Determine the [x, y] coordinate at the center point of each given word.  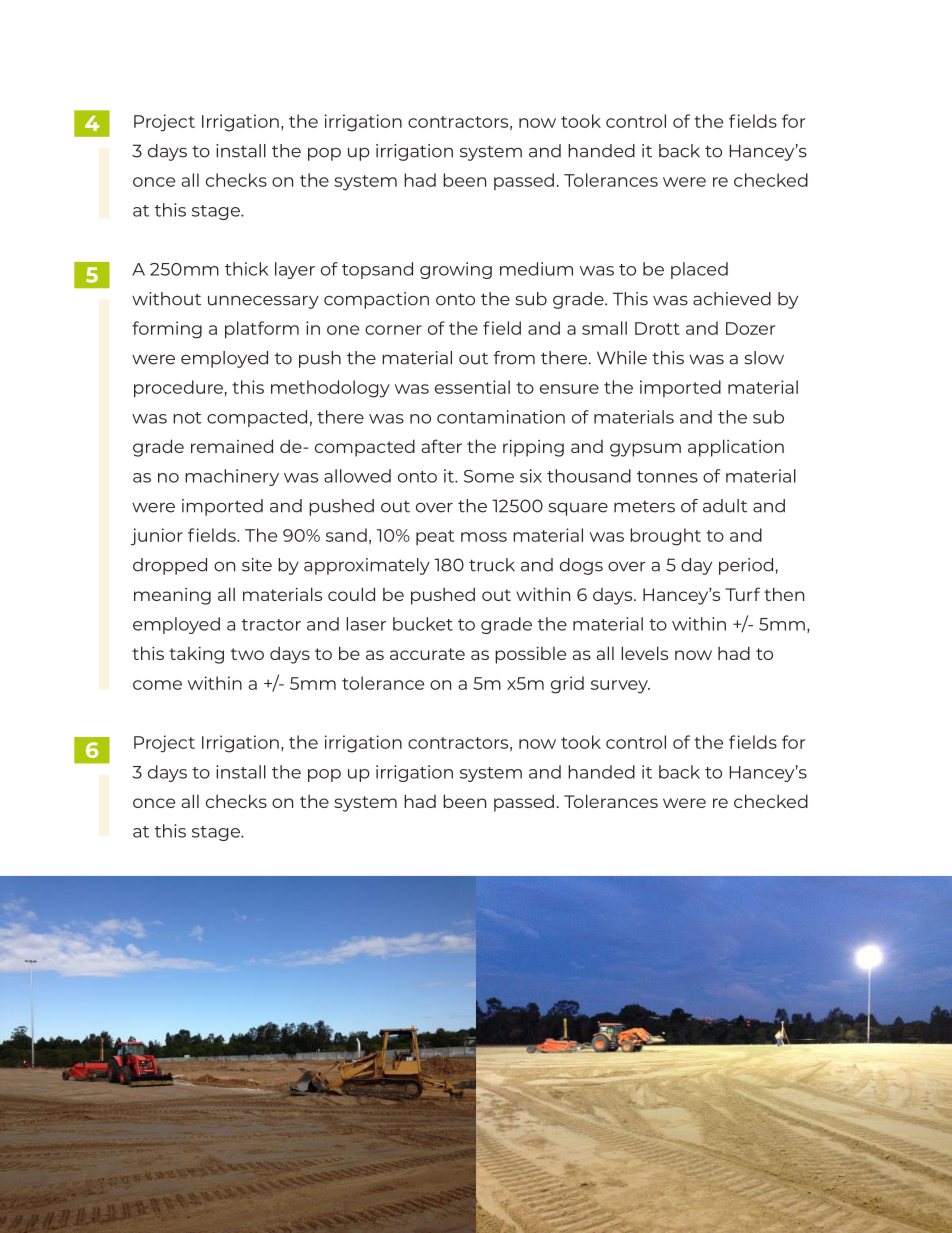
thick [246, 269]
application [736, 448]
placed [699, 270]
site [257, 565]
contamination [501, 417]
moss [484, 537]
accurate [427, 654]
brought [665, 537]
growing [456, 270]
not [187, 418]
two [247, 654]
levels [644, 653]
